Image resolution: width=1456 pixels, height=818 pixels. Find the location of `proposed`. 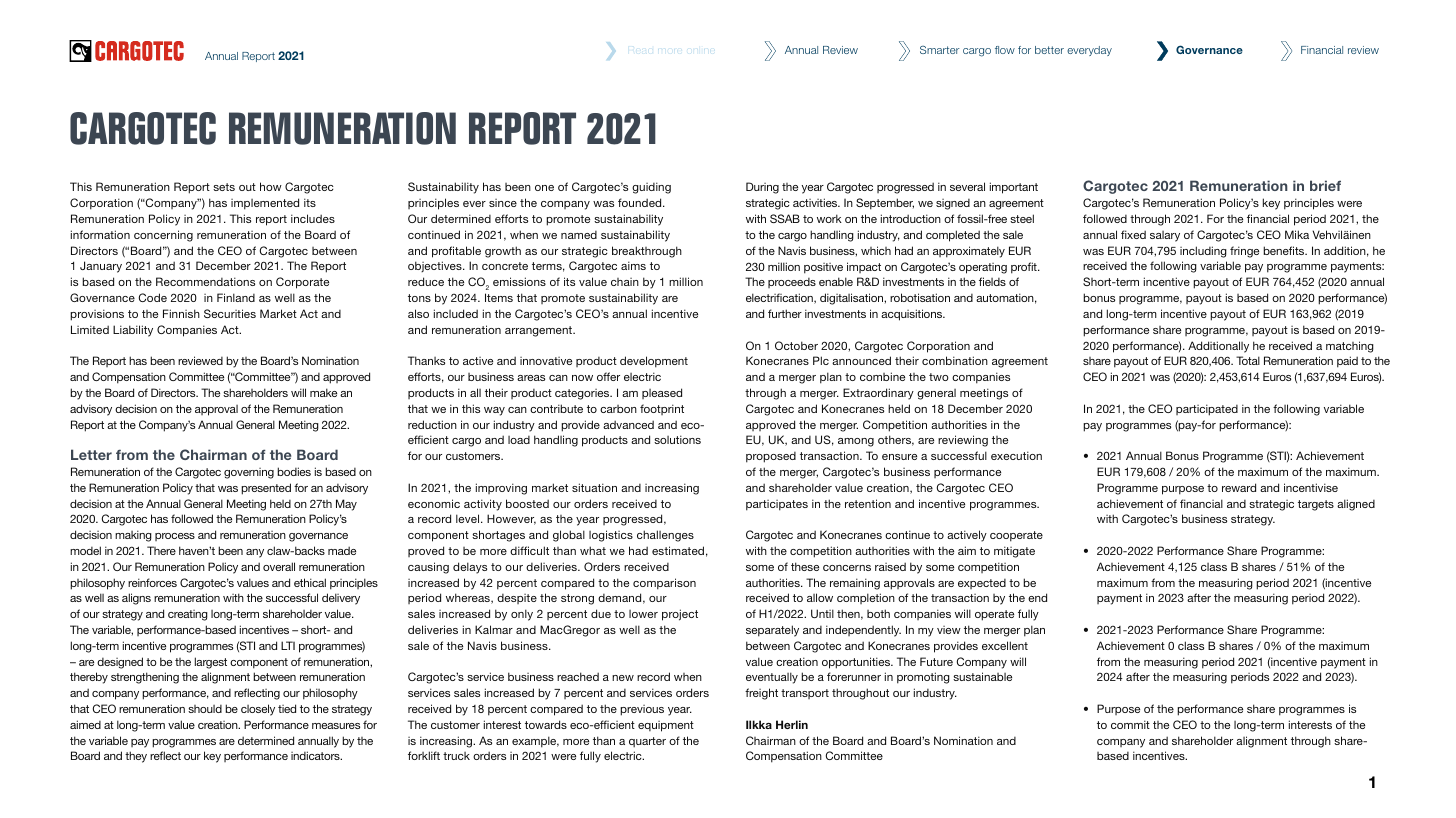

proposed is located at coordinates (771, 457).
